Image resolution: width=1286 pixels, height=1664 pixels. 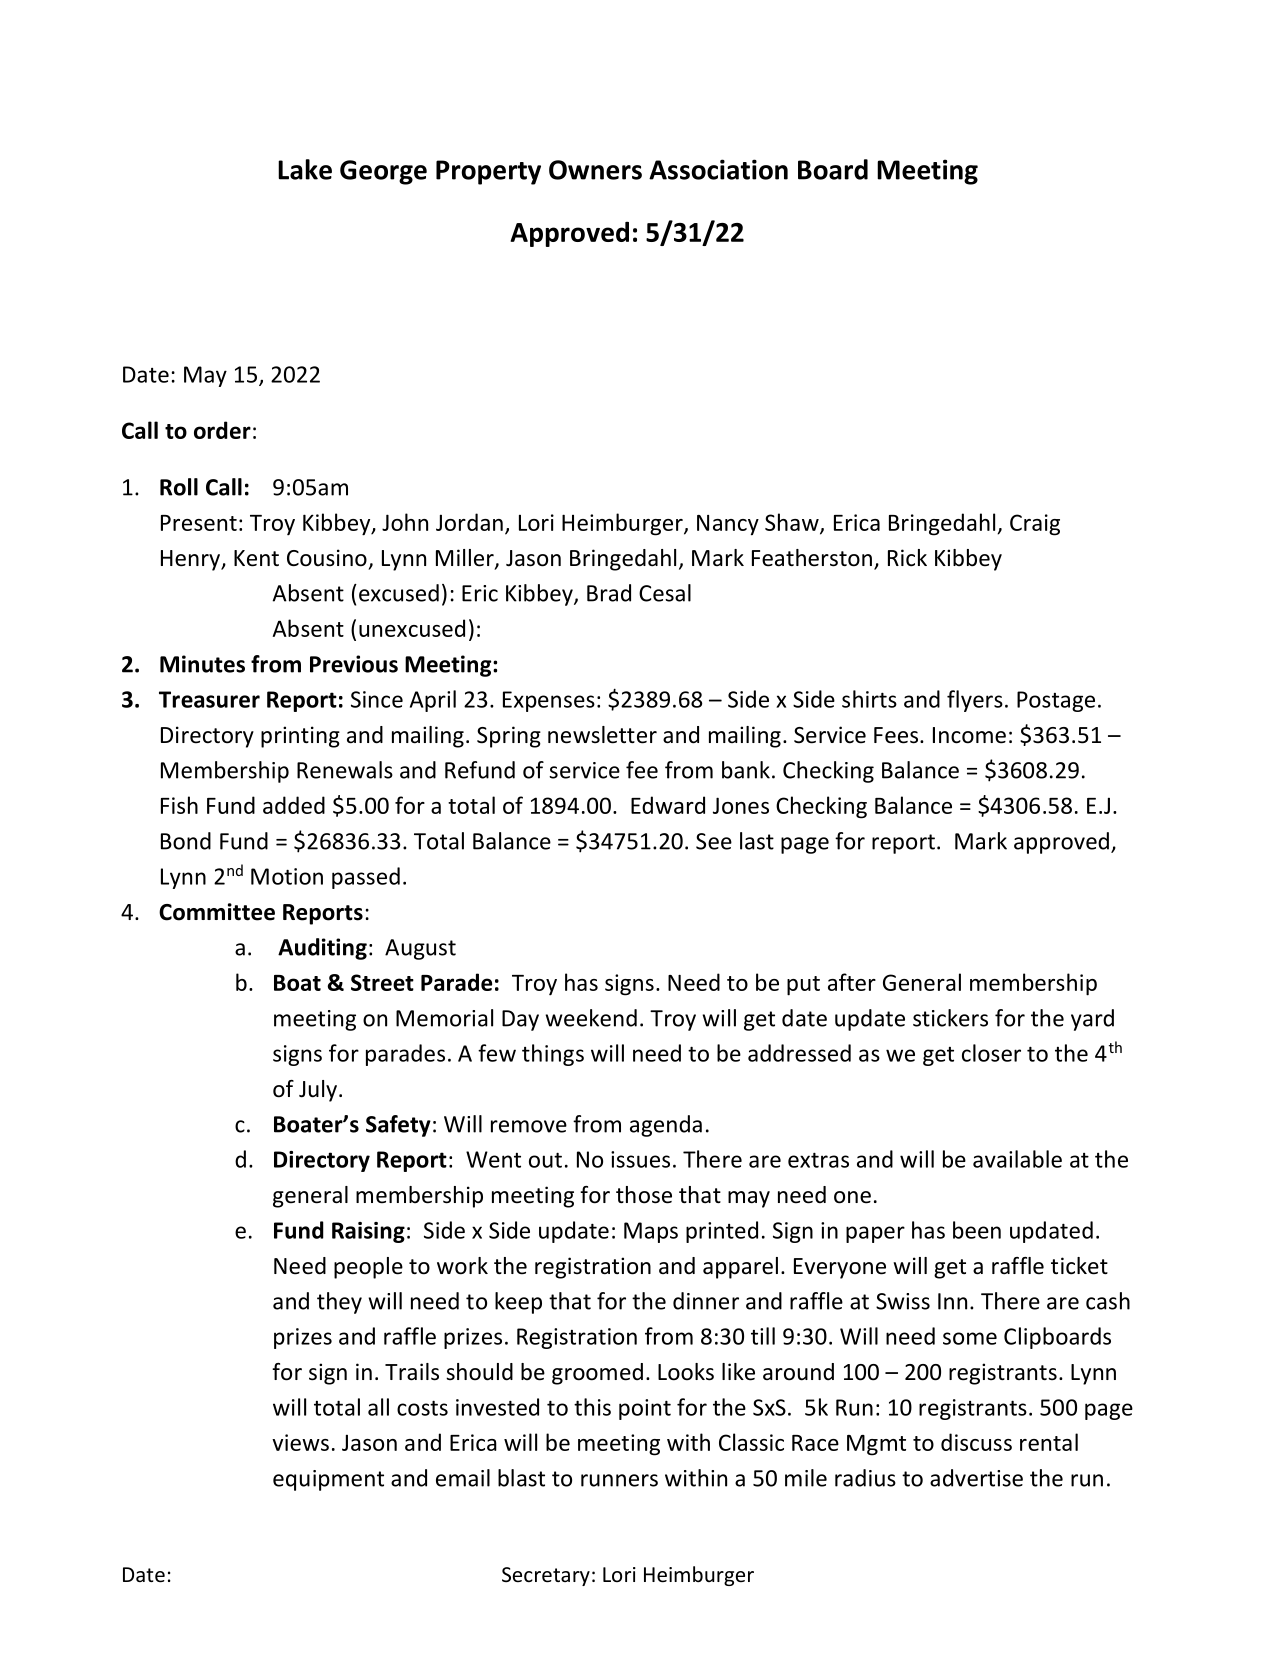 What do you see at coordinates (969, 735) in the screenshot?
I see `Income` at bounding box center [969, 735].
